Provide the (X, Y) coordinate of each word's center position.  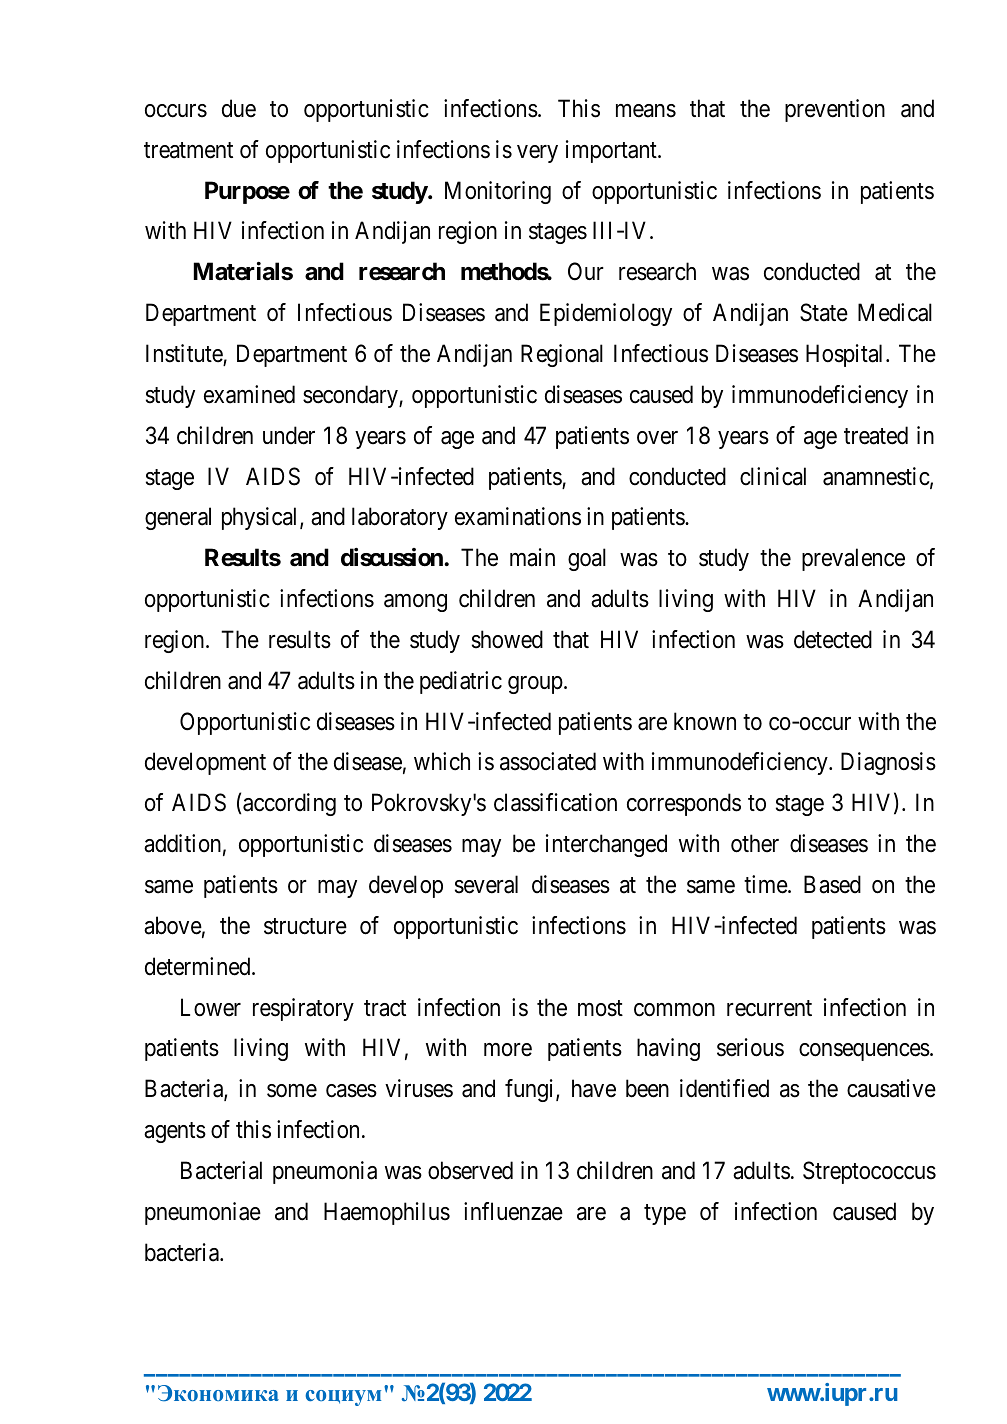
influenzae (513, 1211)
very (537, 154)
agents (175, 1132)
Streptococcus (869, 1172)
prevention (835, 110)
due (239, 108)
